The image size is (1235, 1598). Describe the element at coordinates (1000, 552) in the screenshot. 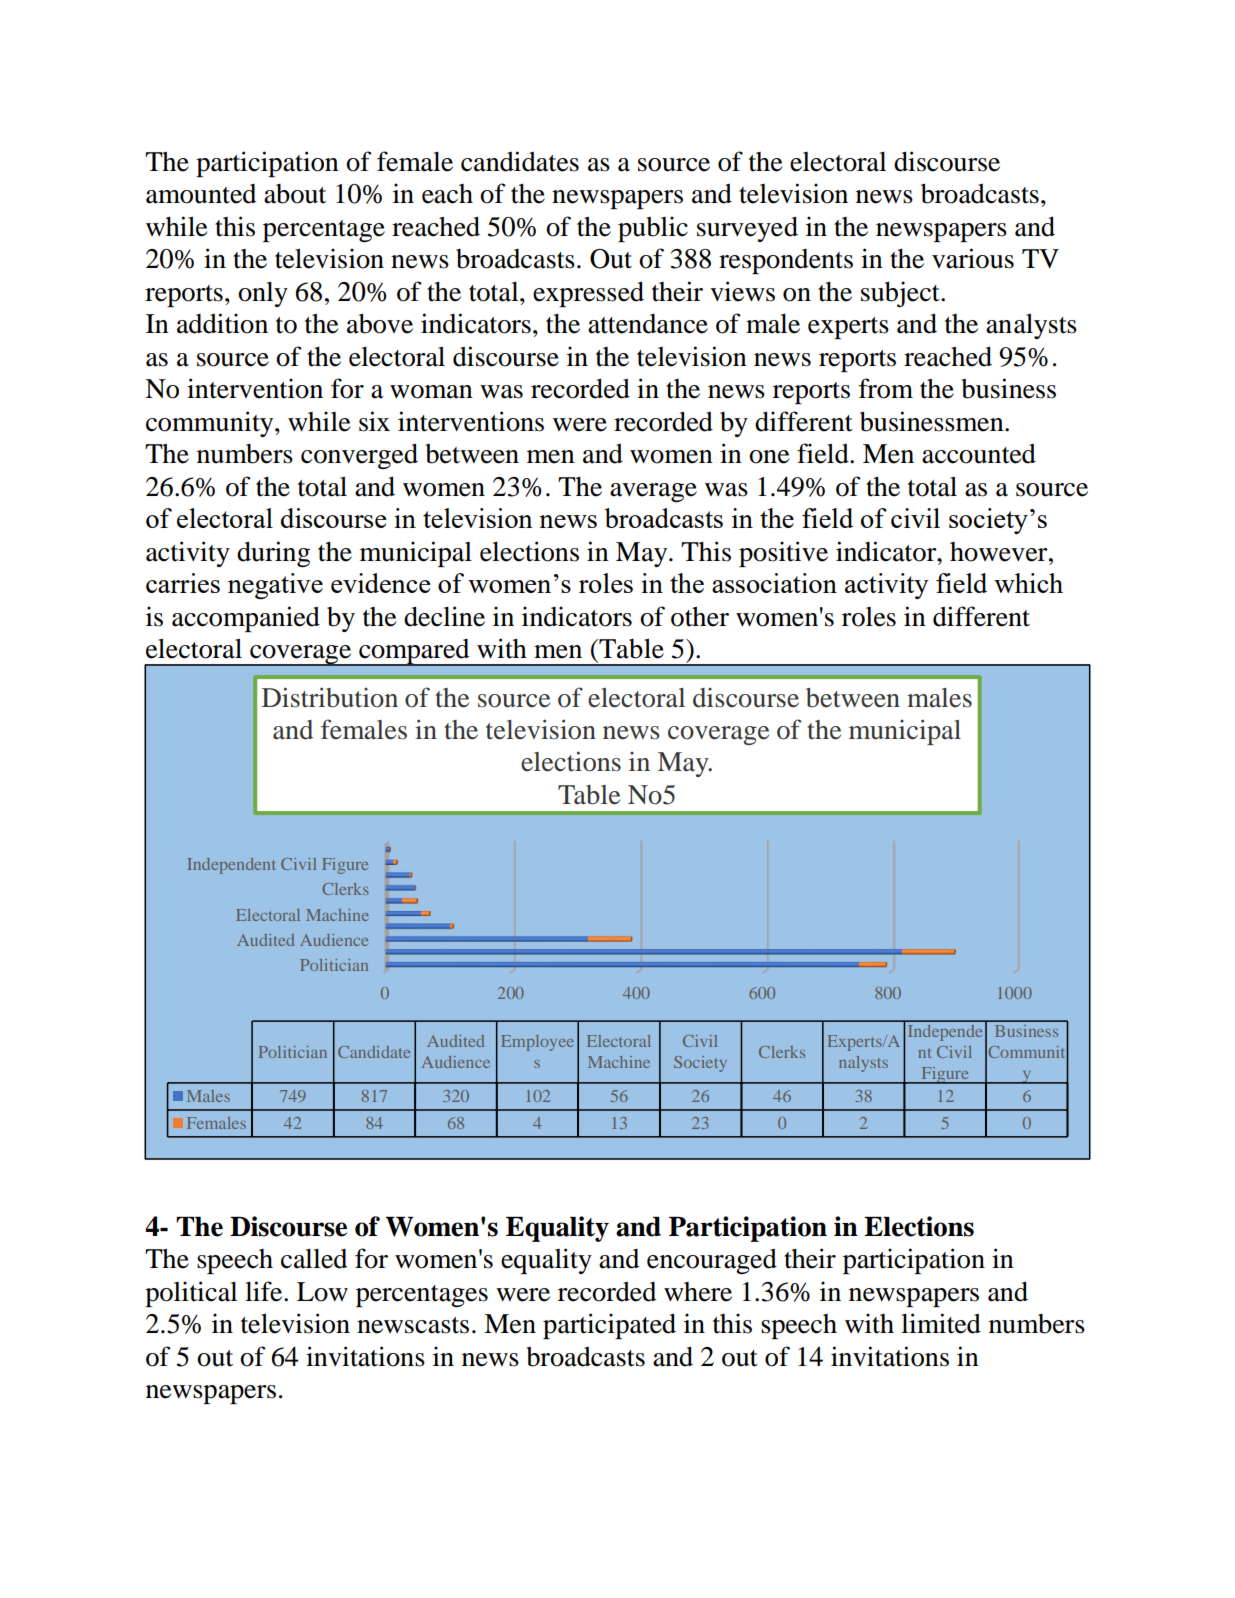

I see `however` at that location.
